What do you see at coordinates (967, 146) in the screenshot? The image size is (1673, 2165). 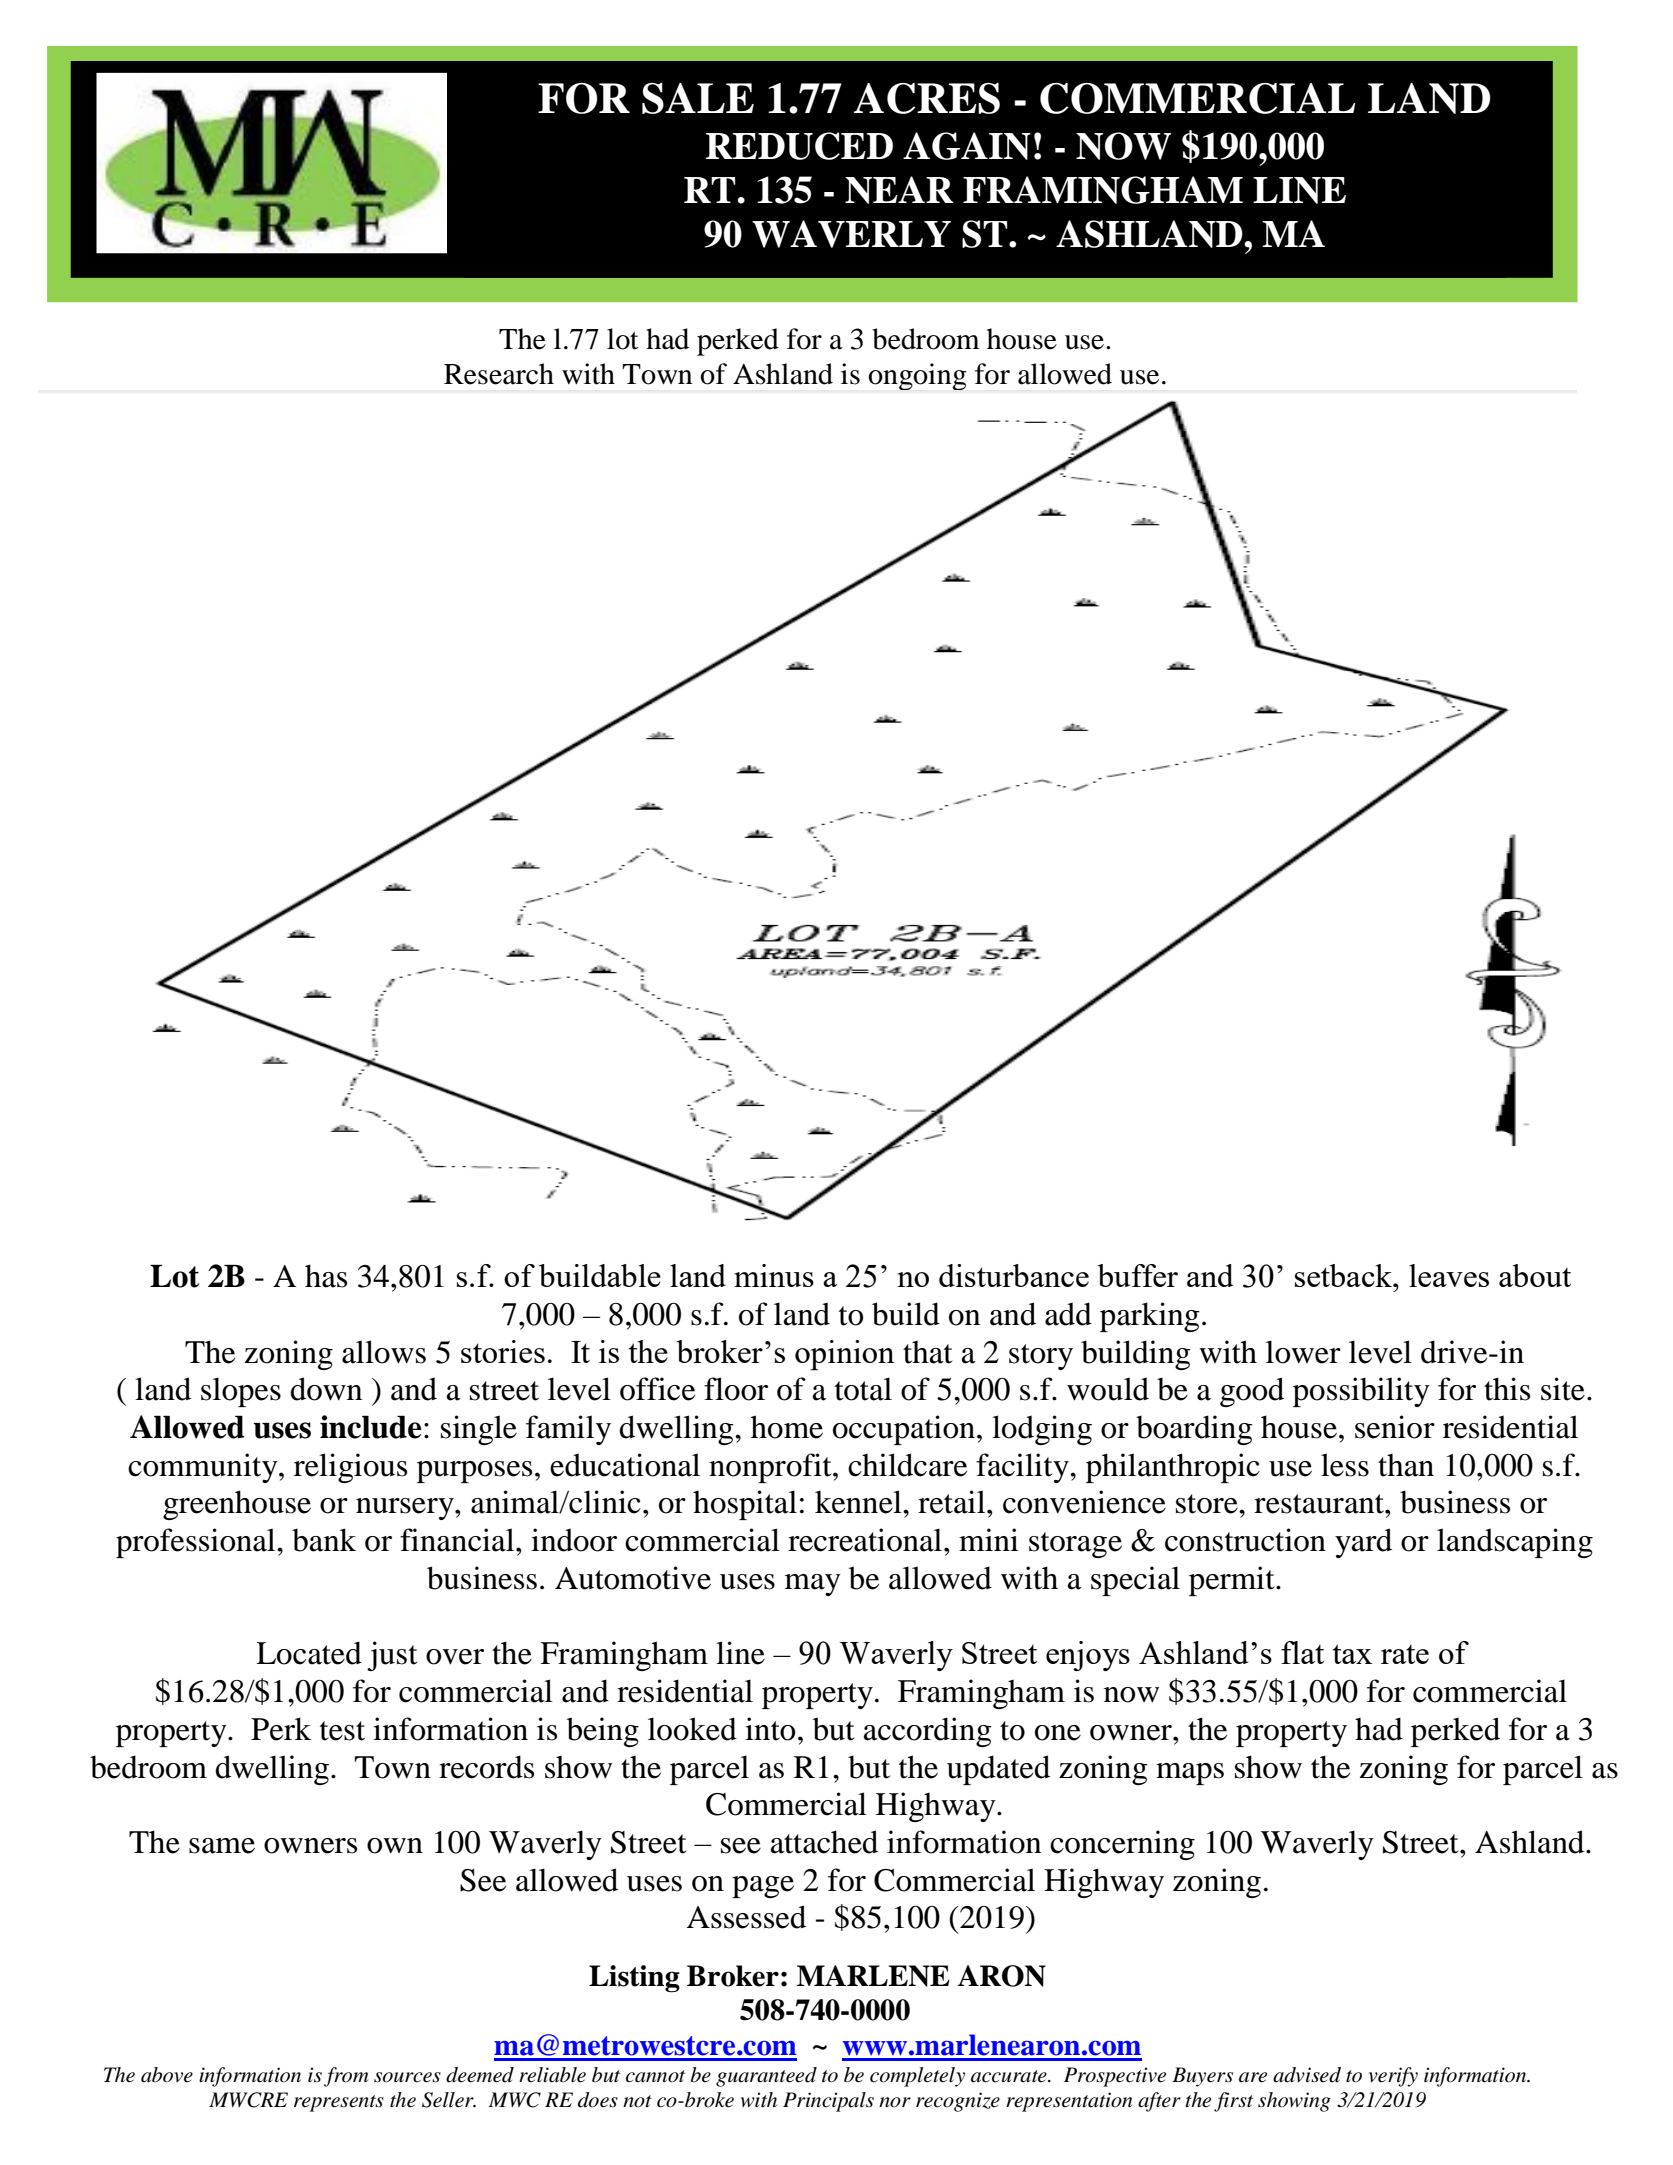 I see `AGAIN` at bounding box center [967, 146].
